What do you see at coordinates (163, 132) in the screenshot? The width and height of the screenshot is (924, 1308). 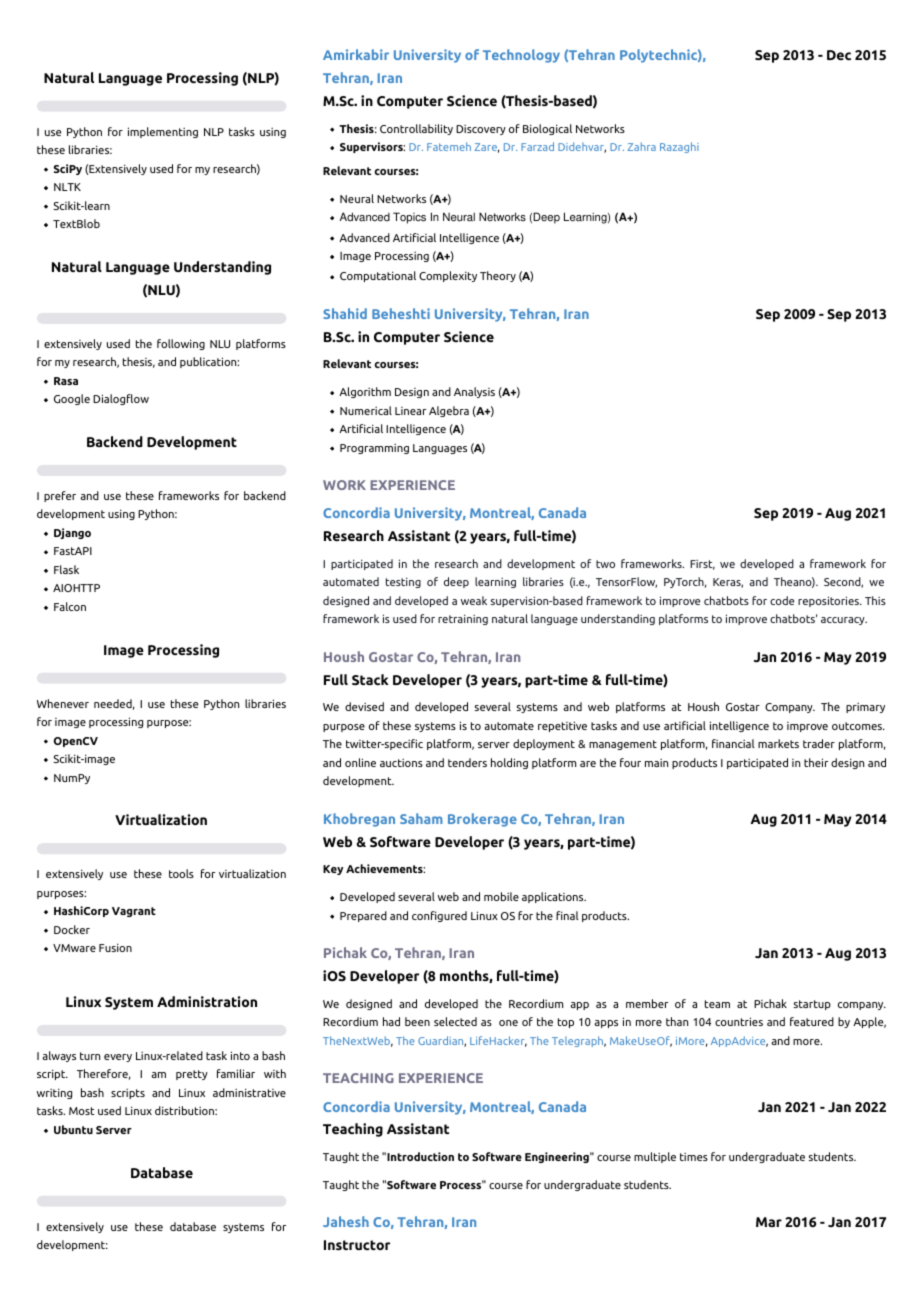 I see `implementing` at bounding box center [163, 132].
